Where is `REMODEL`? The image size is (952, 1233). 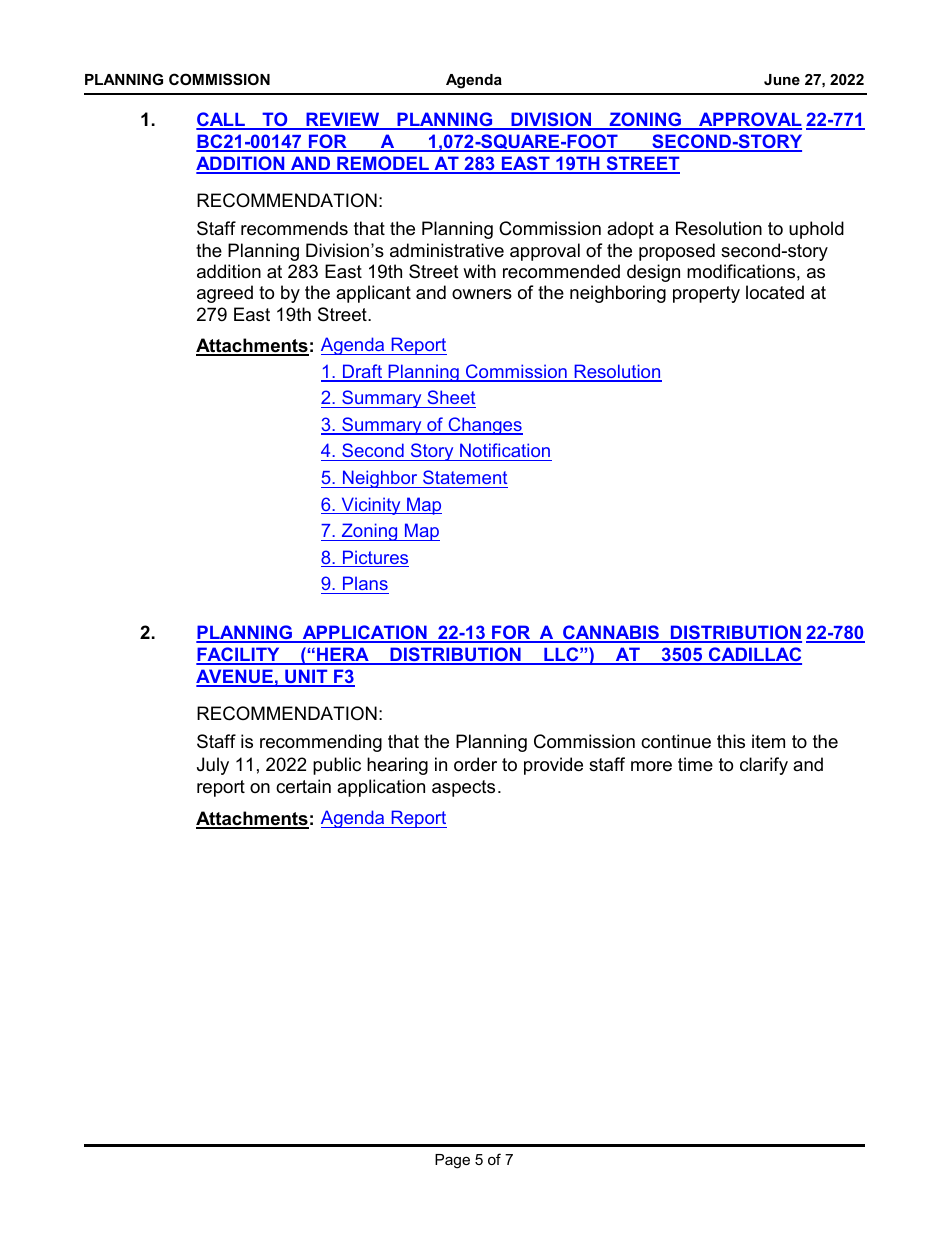 REMODEL is located at coordinates (383, 164).
